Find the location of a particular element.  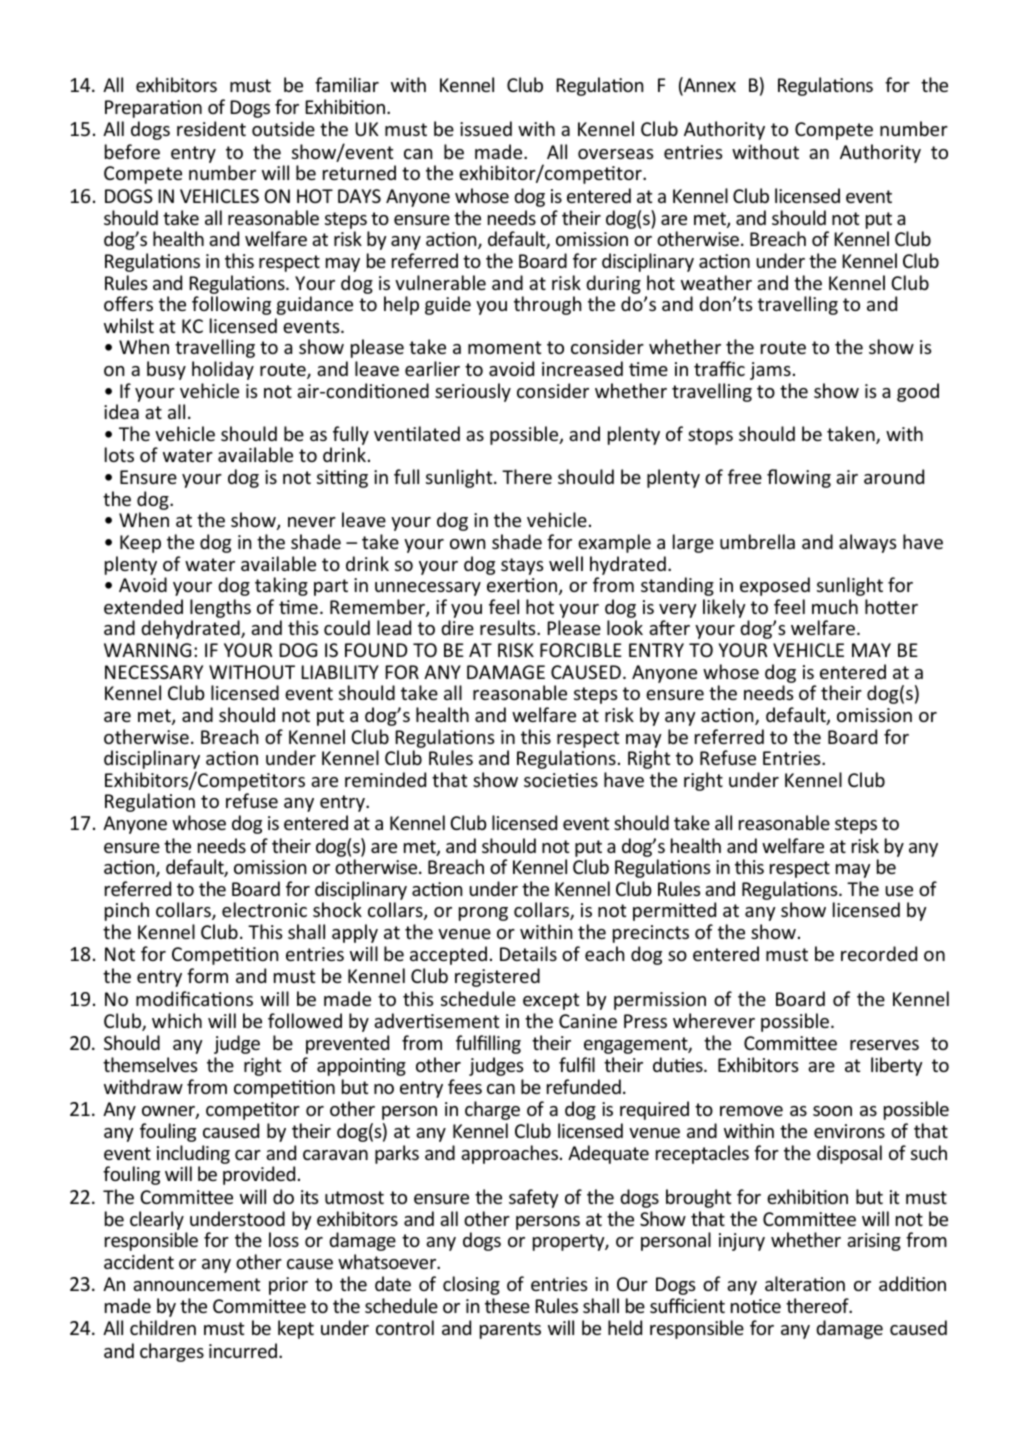

always is located at coordinates (868, 543).
